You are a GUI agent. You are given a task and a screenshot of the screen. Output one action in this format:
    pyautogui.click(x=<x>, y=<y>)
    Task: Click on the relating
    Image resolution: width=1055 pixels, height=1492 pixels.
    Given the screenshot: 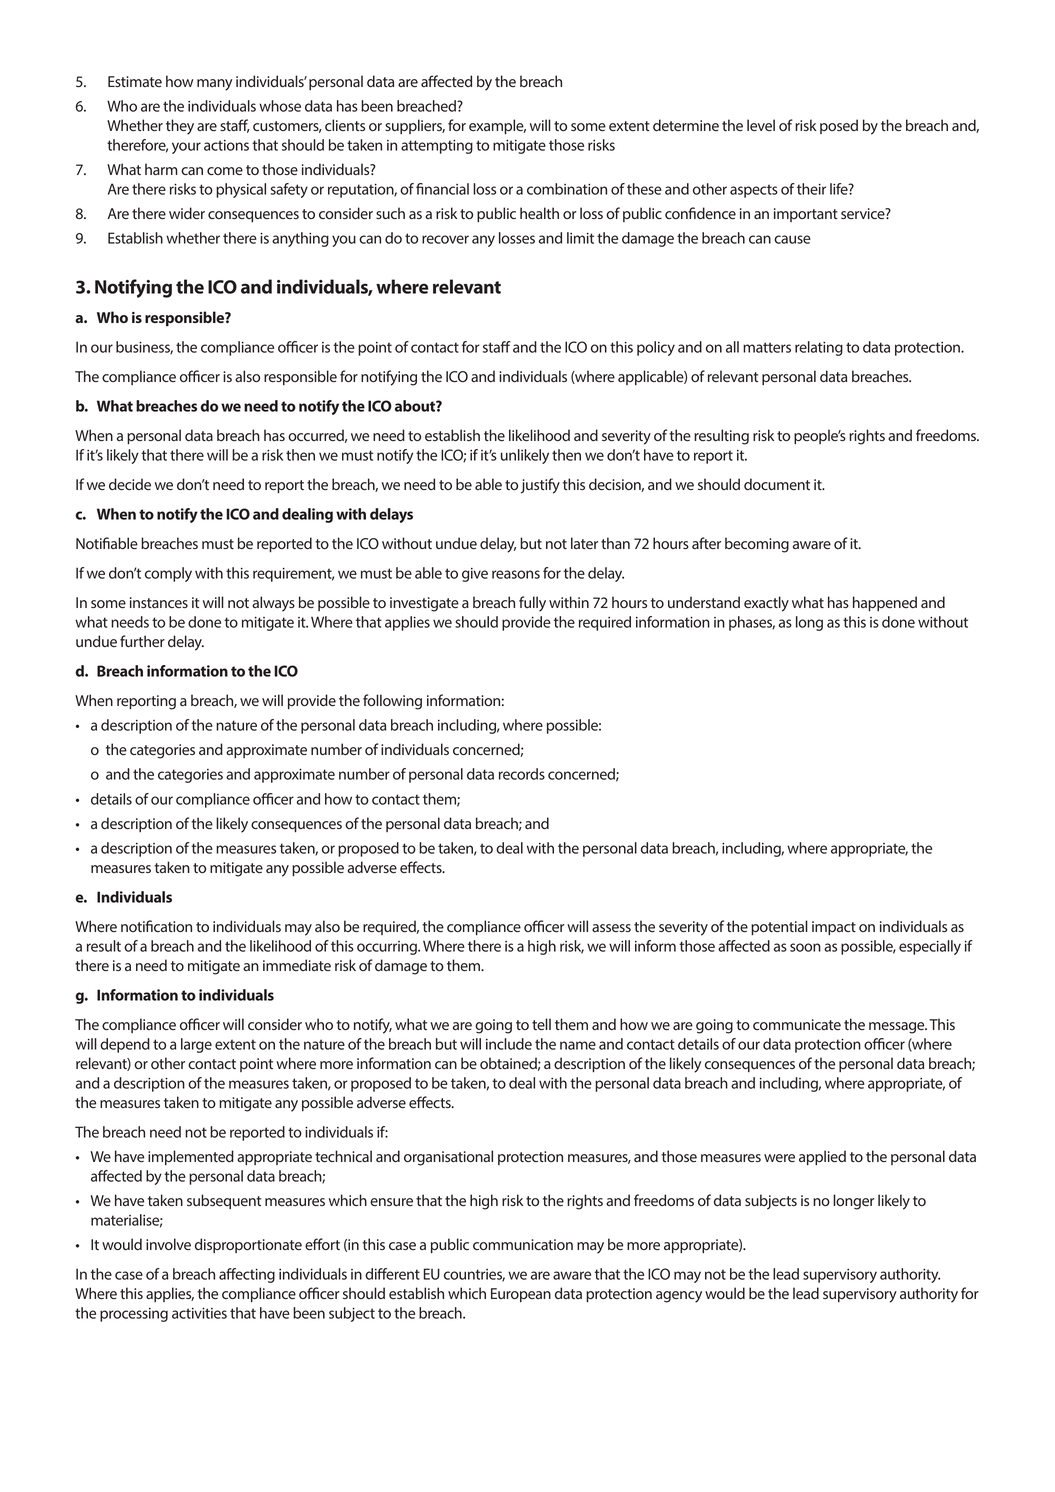 What is the action you would take?
    pyautogui.click(x=819, y=348)
